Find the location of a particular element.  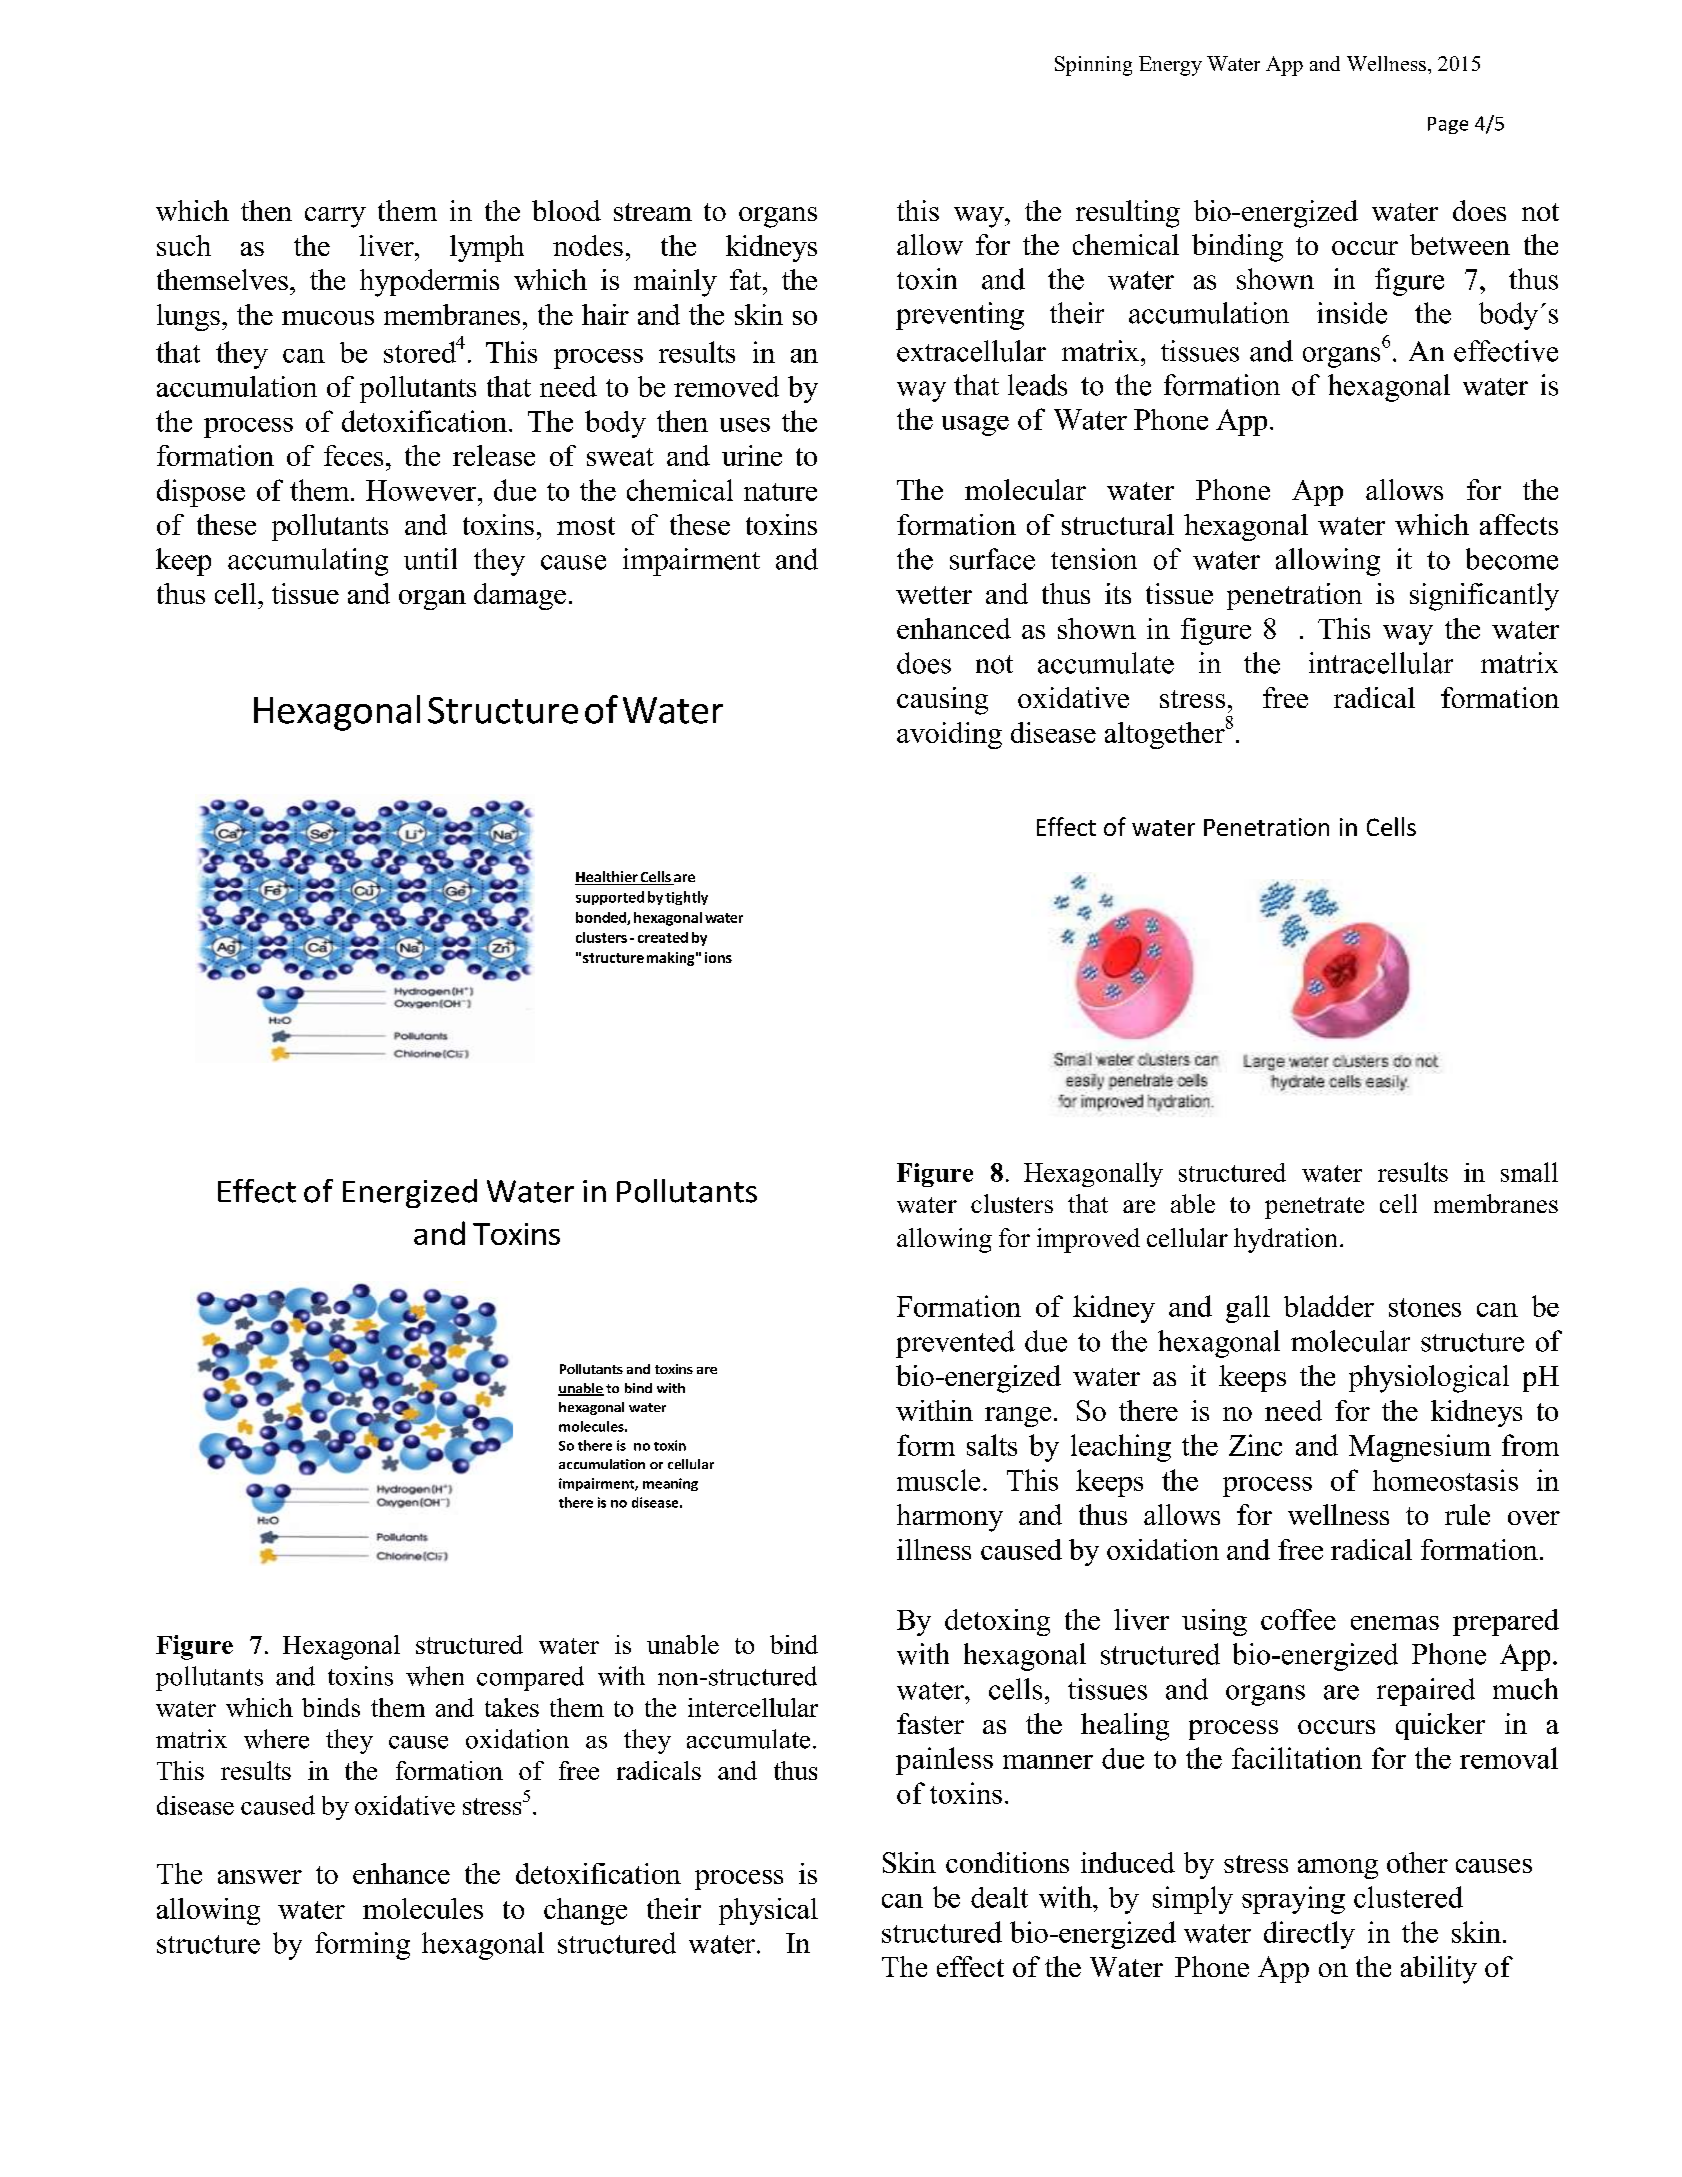

physical is located at coordinates (768, 1911).
